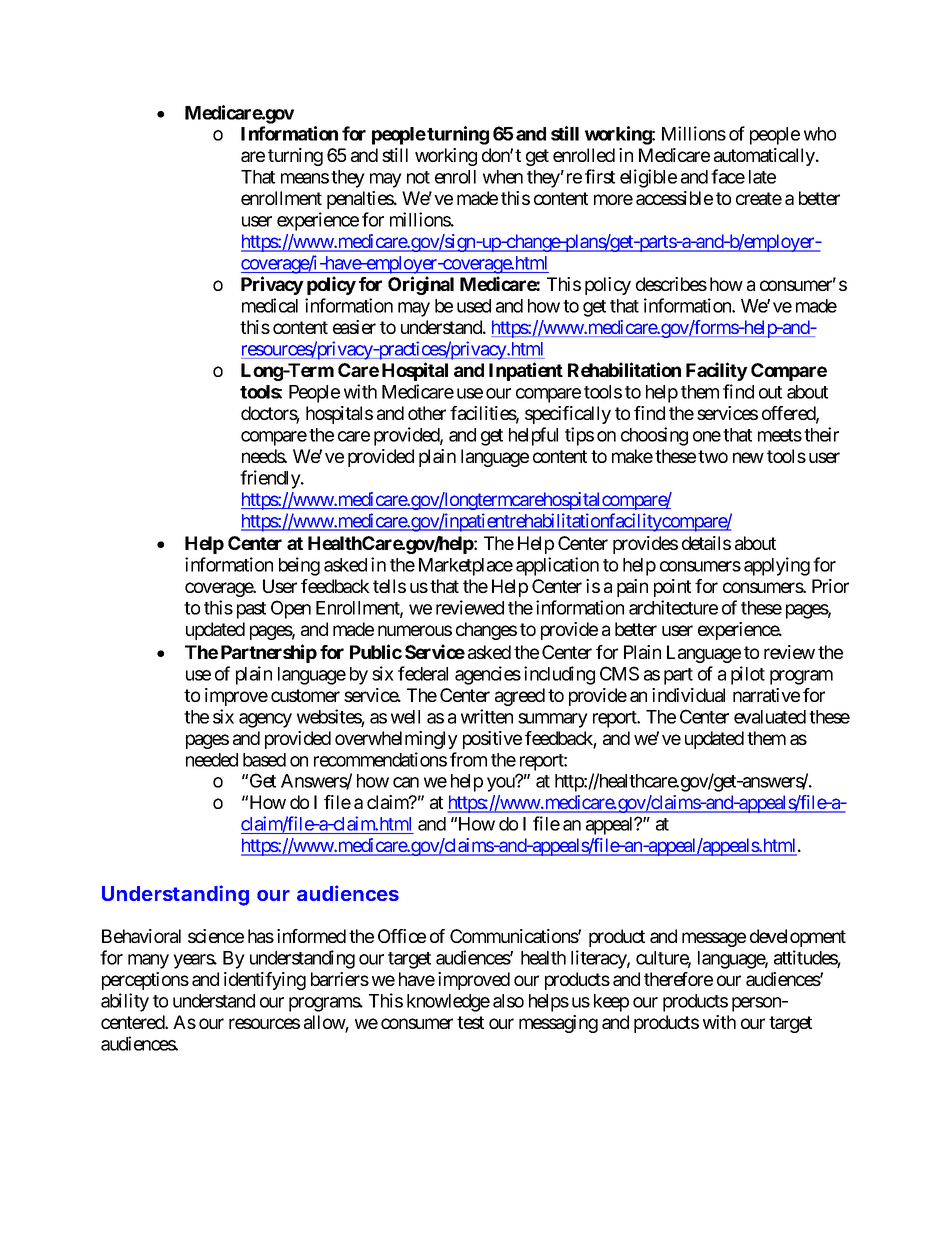 The image size is (952, 1233). What do you see at coordinates (427, 413) in the page?
I see `other` at bounding box center [427, 413].
